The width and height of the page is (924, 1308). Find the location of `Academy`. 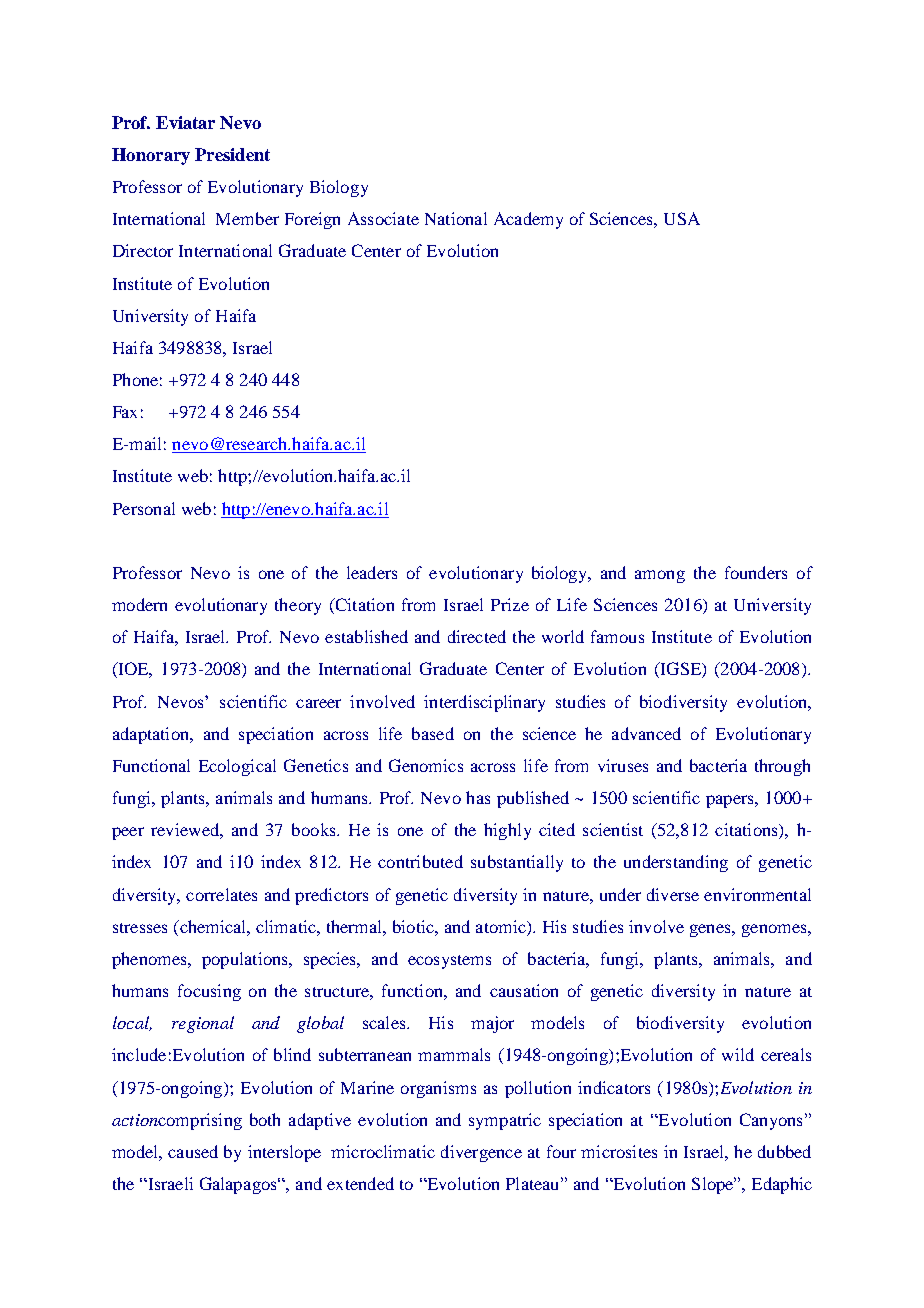

Academy is located at coordinates (528, 220).
